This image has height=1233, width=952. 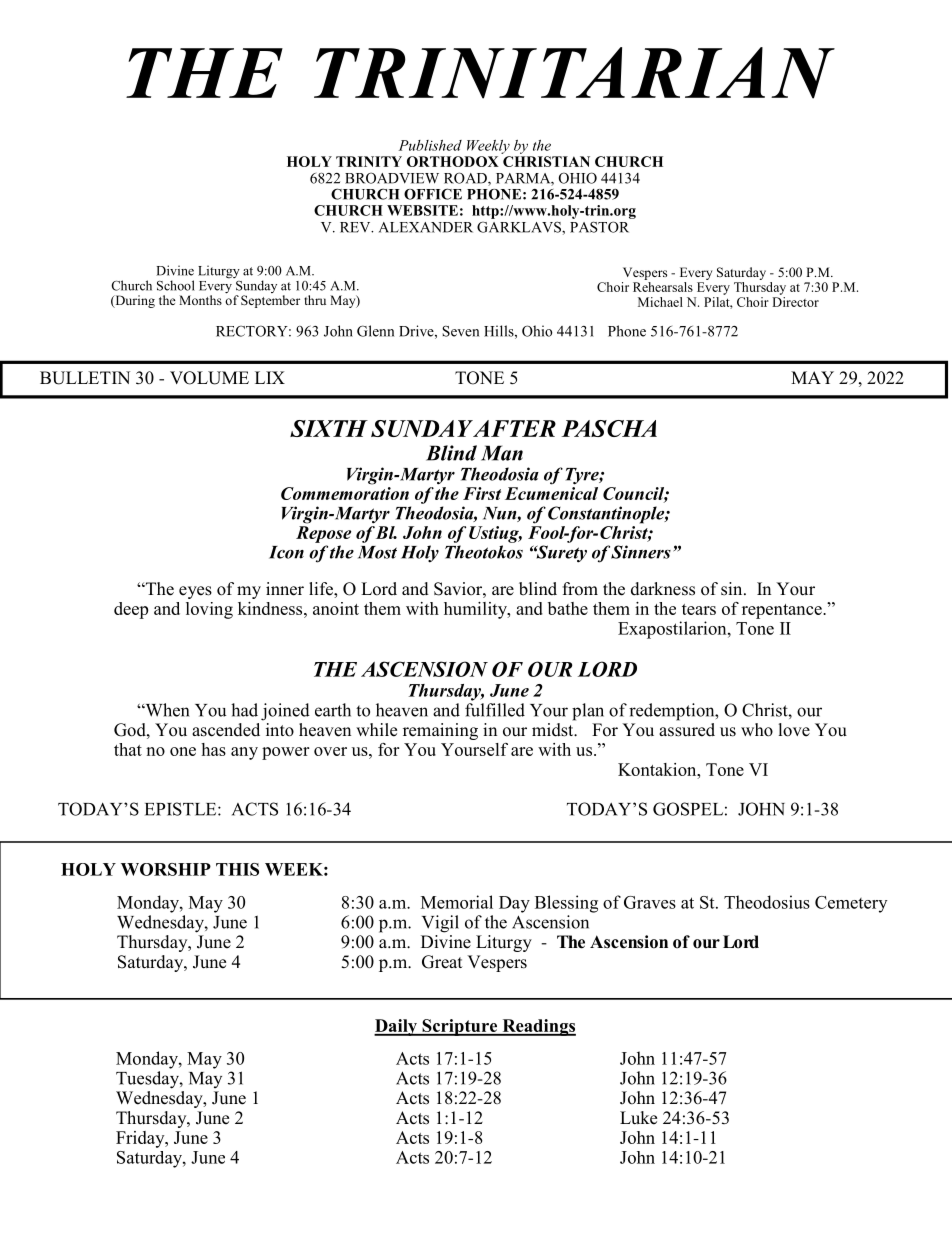 What do you see at coordinates (453, 161) in the image?
I see `ORTHODOX` at bounding box center [453, 161].
